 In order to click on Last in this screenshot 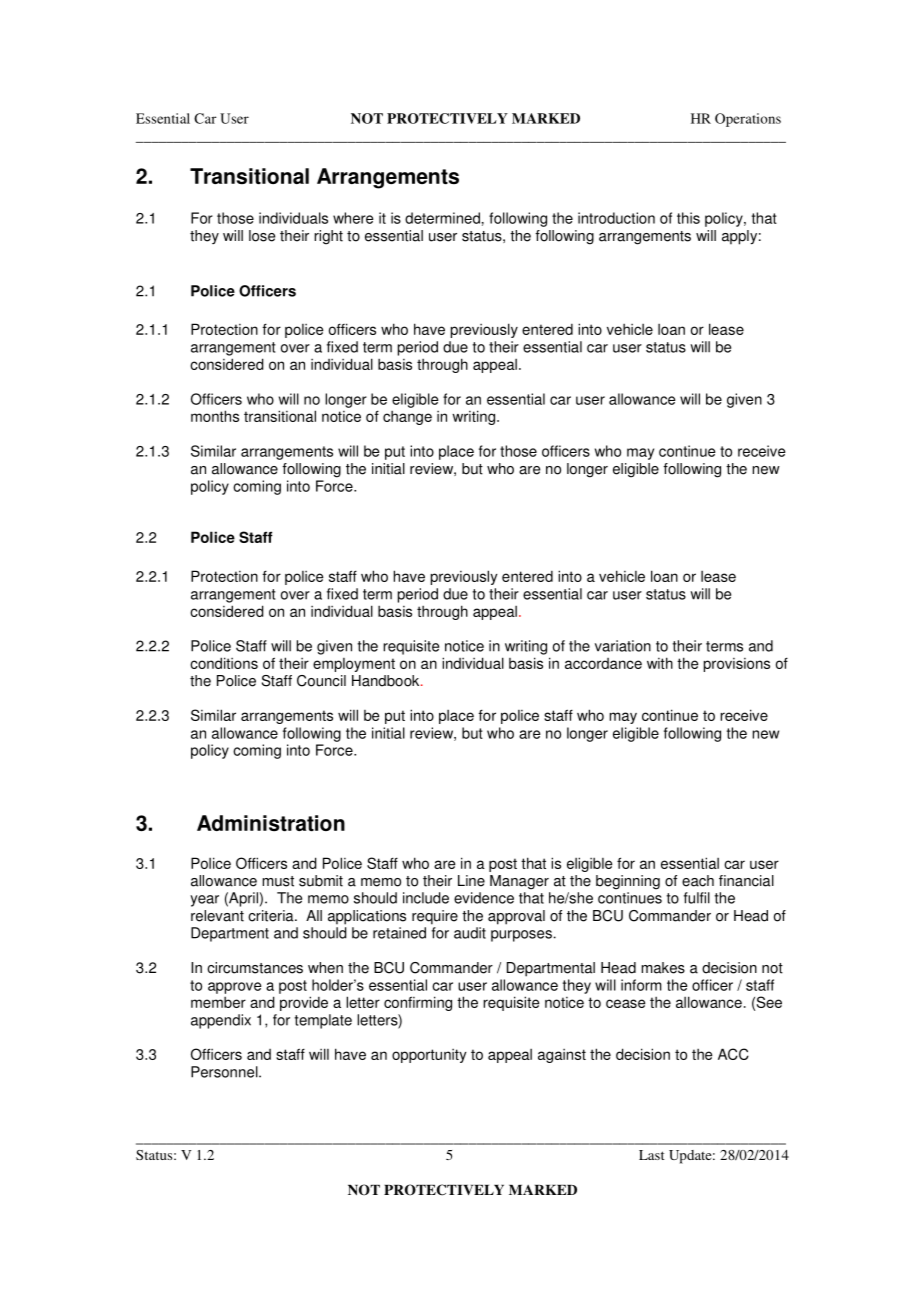, I will do `click(652, 1155)`.
